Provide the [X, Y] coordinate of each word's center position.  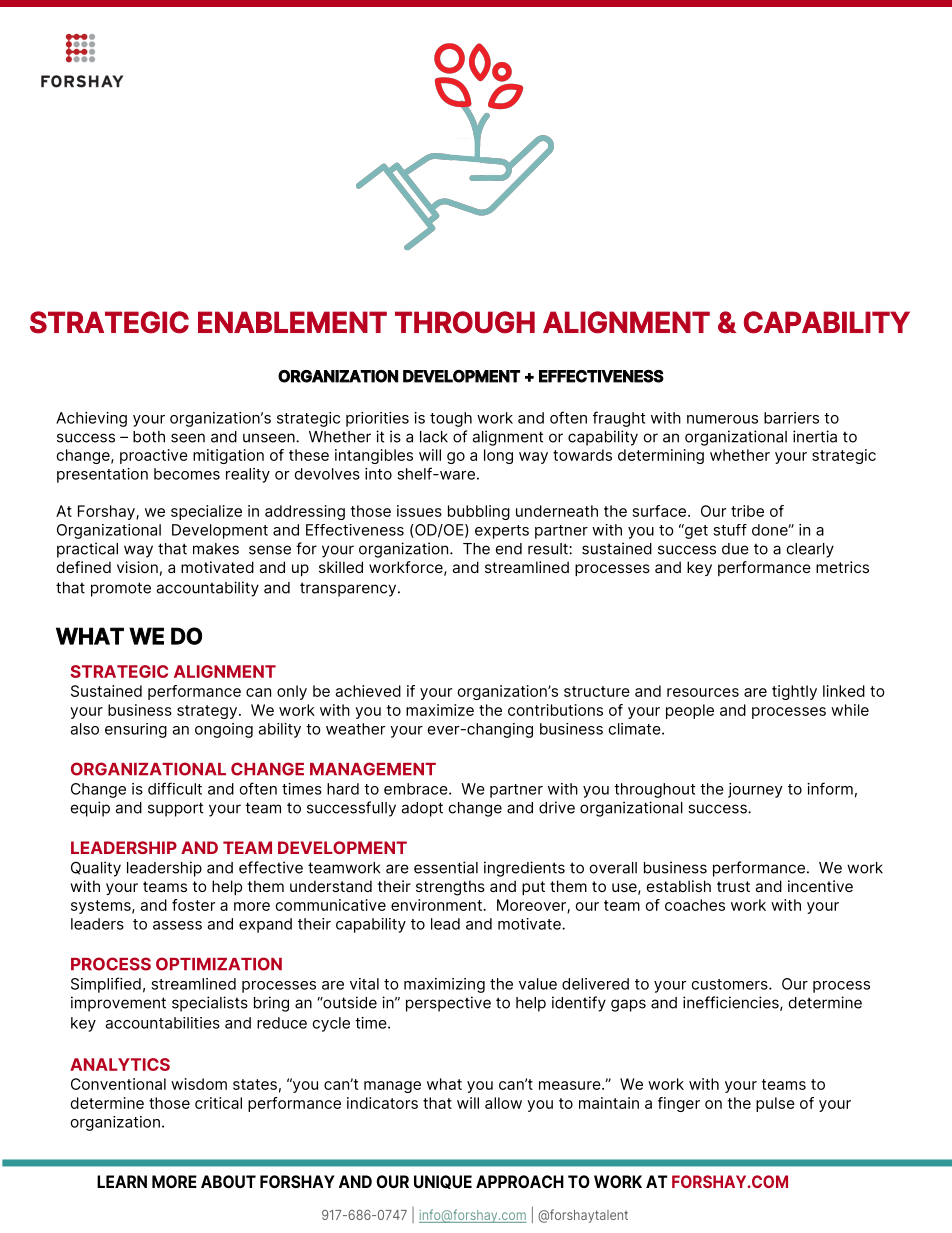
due [735, 549]
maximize [440, 710]
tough [451, 419]
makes [216, 549]
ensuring [136, 730]
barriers [791, 418]
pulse [775, 1104]
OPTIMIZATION [219, 964]
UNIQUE [443, 1182]
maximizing [444, 985]
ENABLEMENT [292, 322]
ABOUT [228, 1181]
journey [755, 790]
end [509, 549]
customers [731, 984]
